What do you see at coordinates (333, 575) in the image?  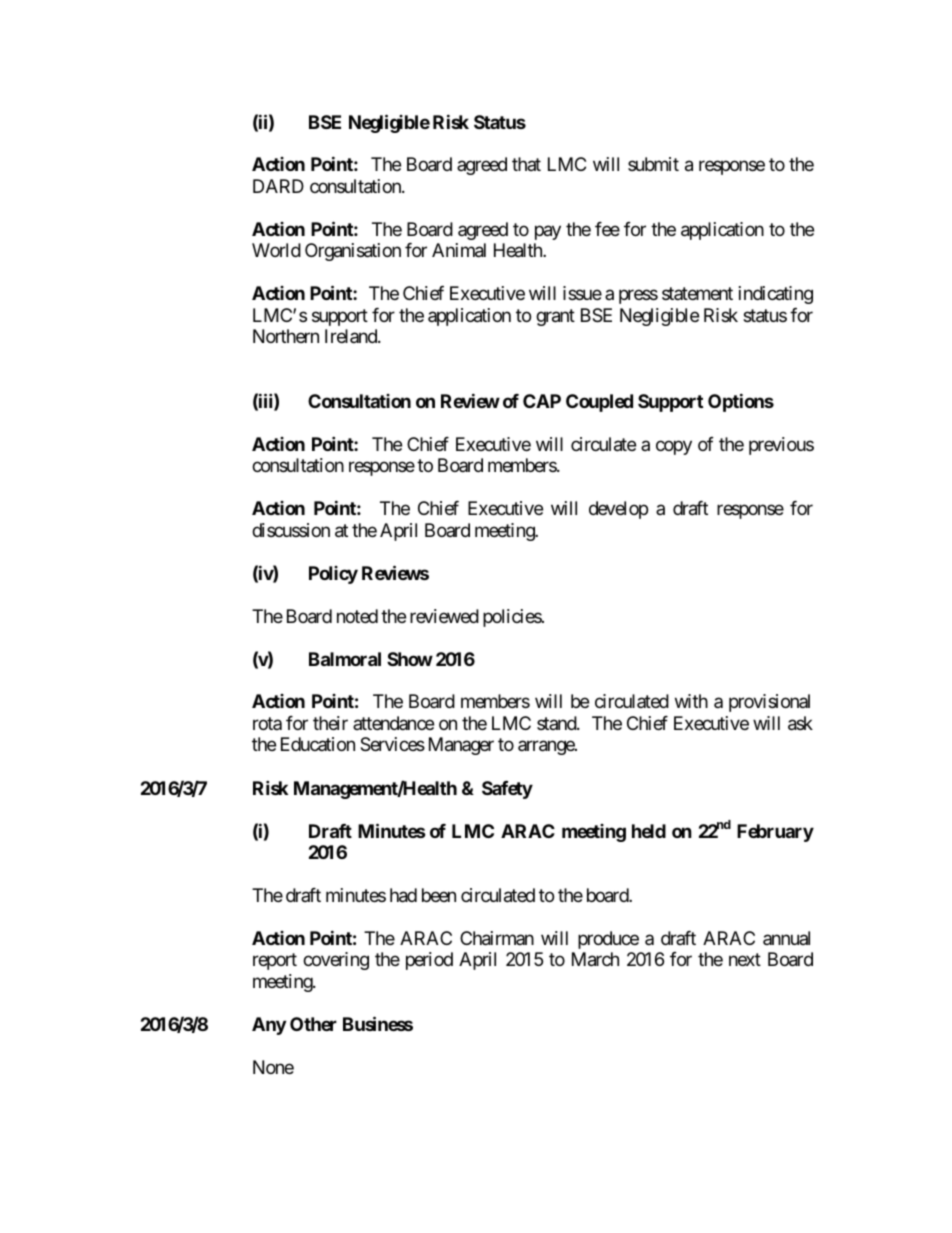 I see `Policy` at bounding box center [333, 575].
